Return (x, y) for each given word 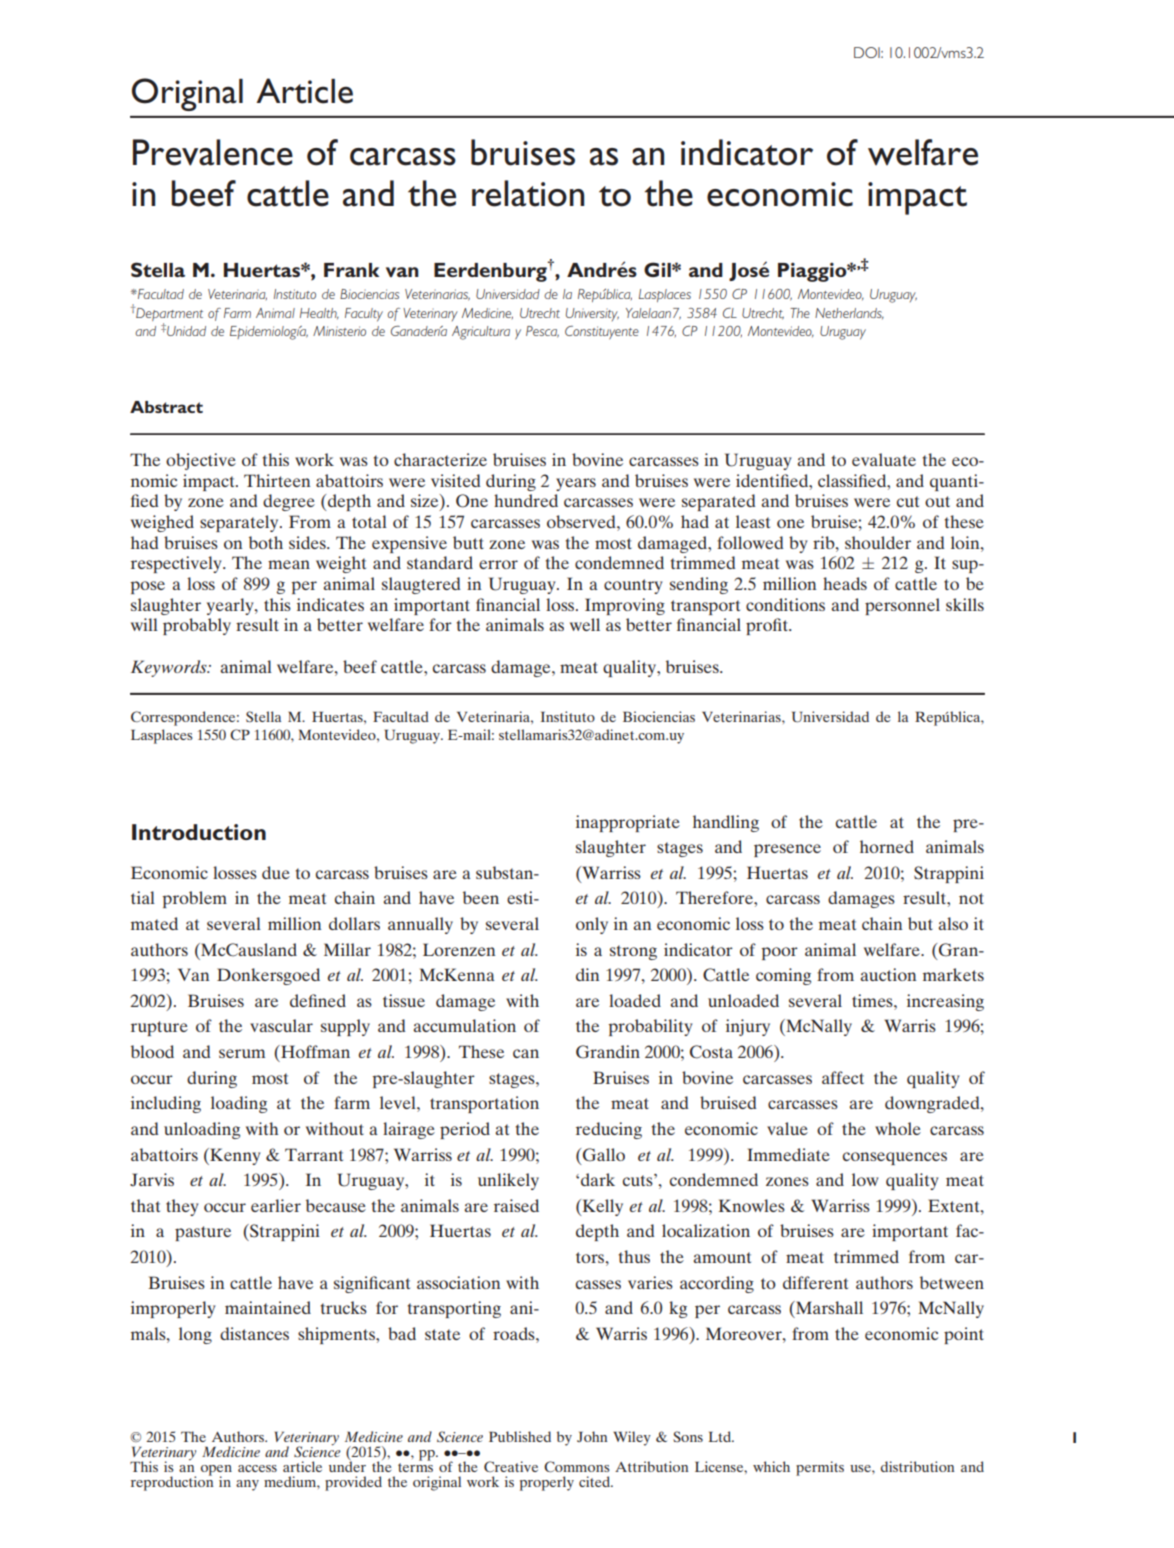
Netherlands (849, 314)
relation (528, 193)
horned (887, 846)
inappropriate (628, 823)
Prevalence (213, 152)
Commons (577, 1466)
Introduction (199, 832)
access (257, 1468)
